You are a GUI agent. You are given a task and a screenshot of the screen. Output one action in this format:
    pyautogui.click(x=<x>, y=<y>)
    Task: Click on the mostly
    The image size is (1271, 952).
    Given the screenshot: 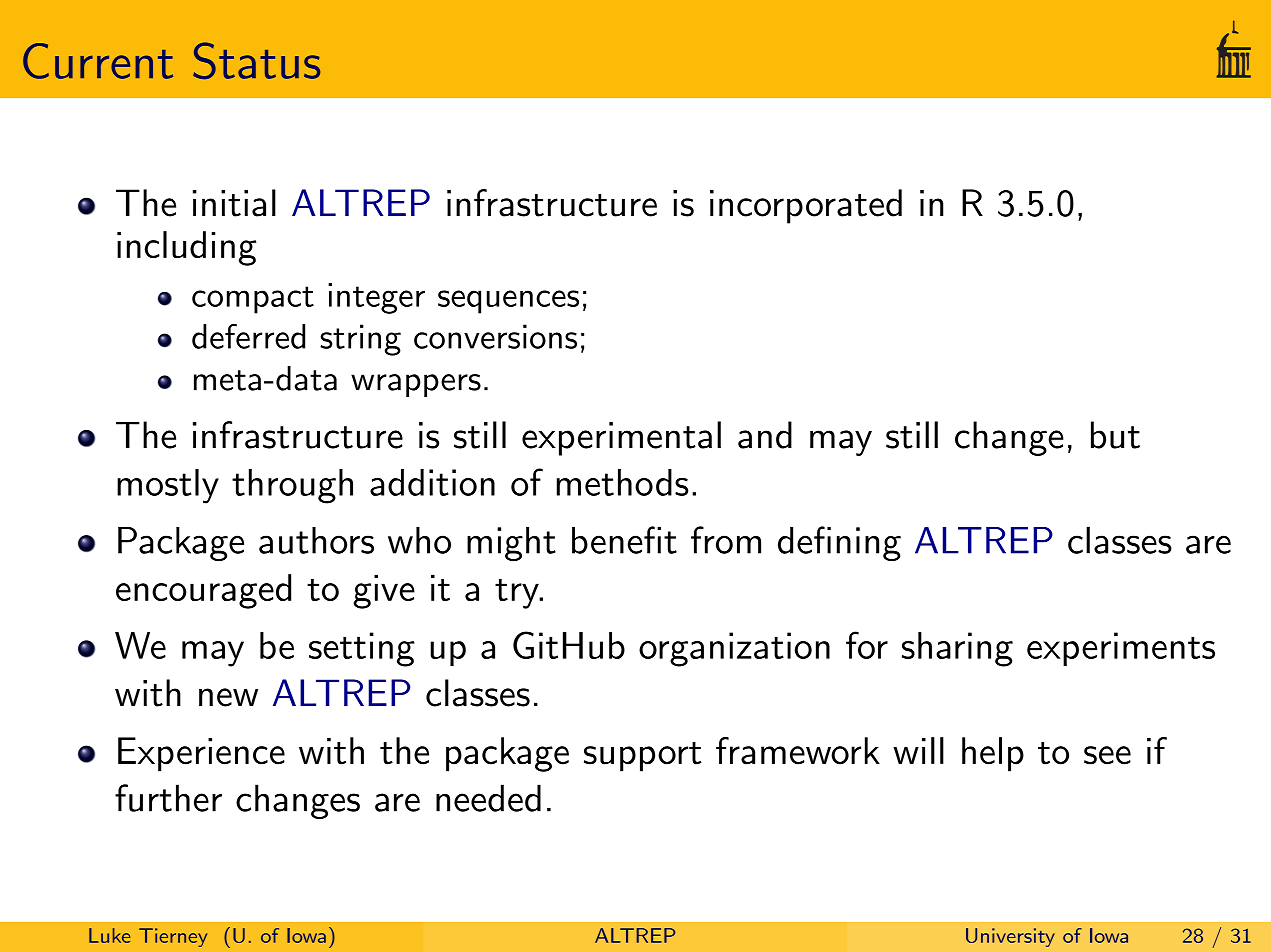 What is the action you would take?
    pyautogui.click(x=168, y=486)
